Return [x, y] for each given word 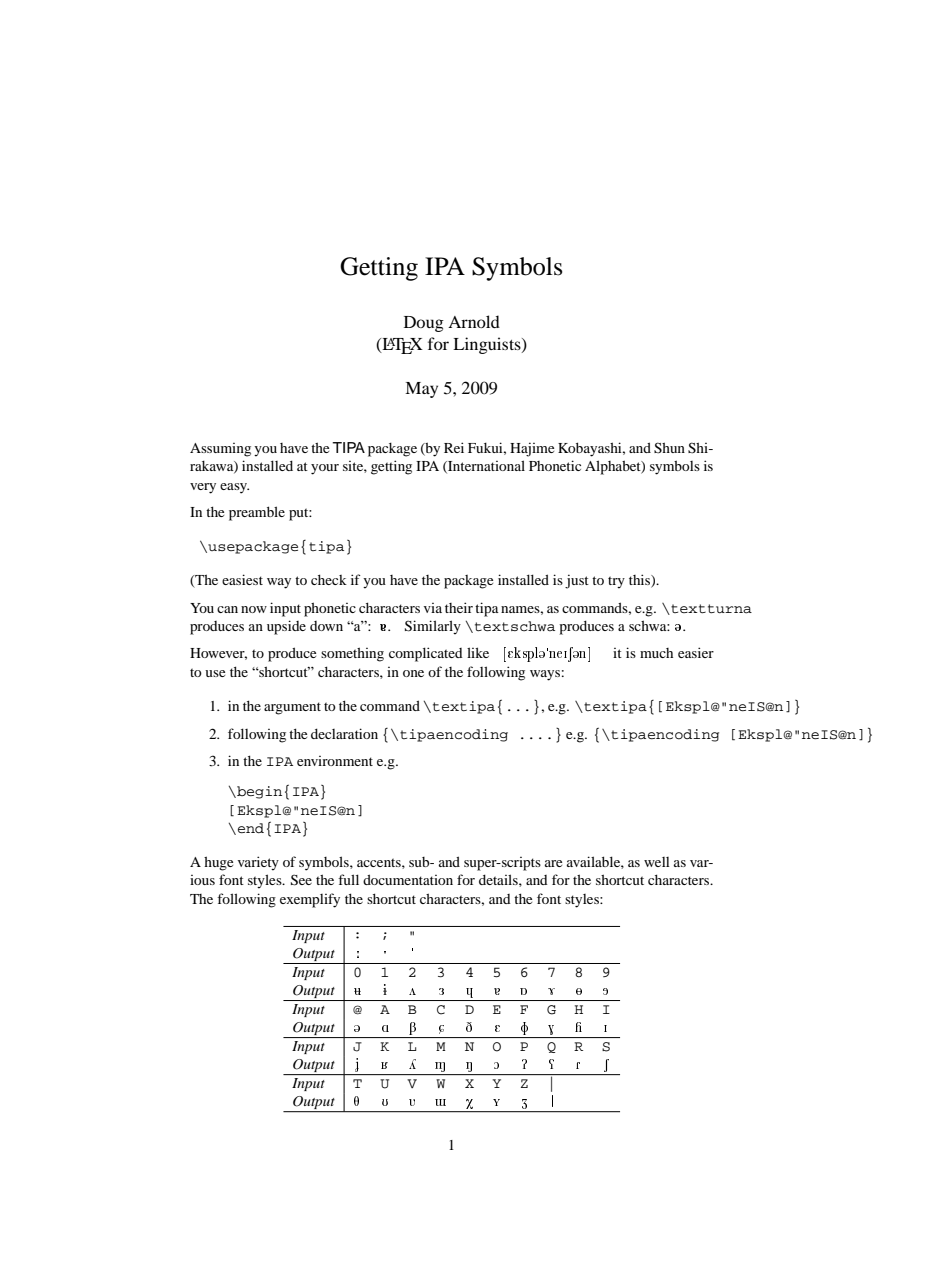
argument [292, 708]
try [616, 582]
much [656, 653]
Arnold [474, 321]
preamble [257, 513]
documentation [408, 879]
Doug [424, 324]
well [657, 862]
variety [258, 863]
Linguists [488, 345]
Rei [454, 447]
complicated [426, 654]
